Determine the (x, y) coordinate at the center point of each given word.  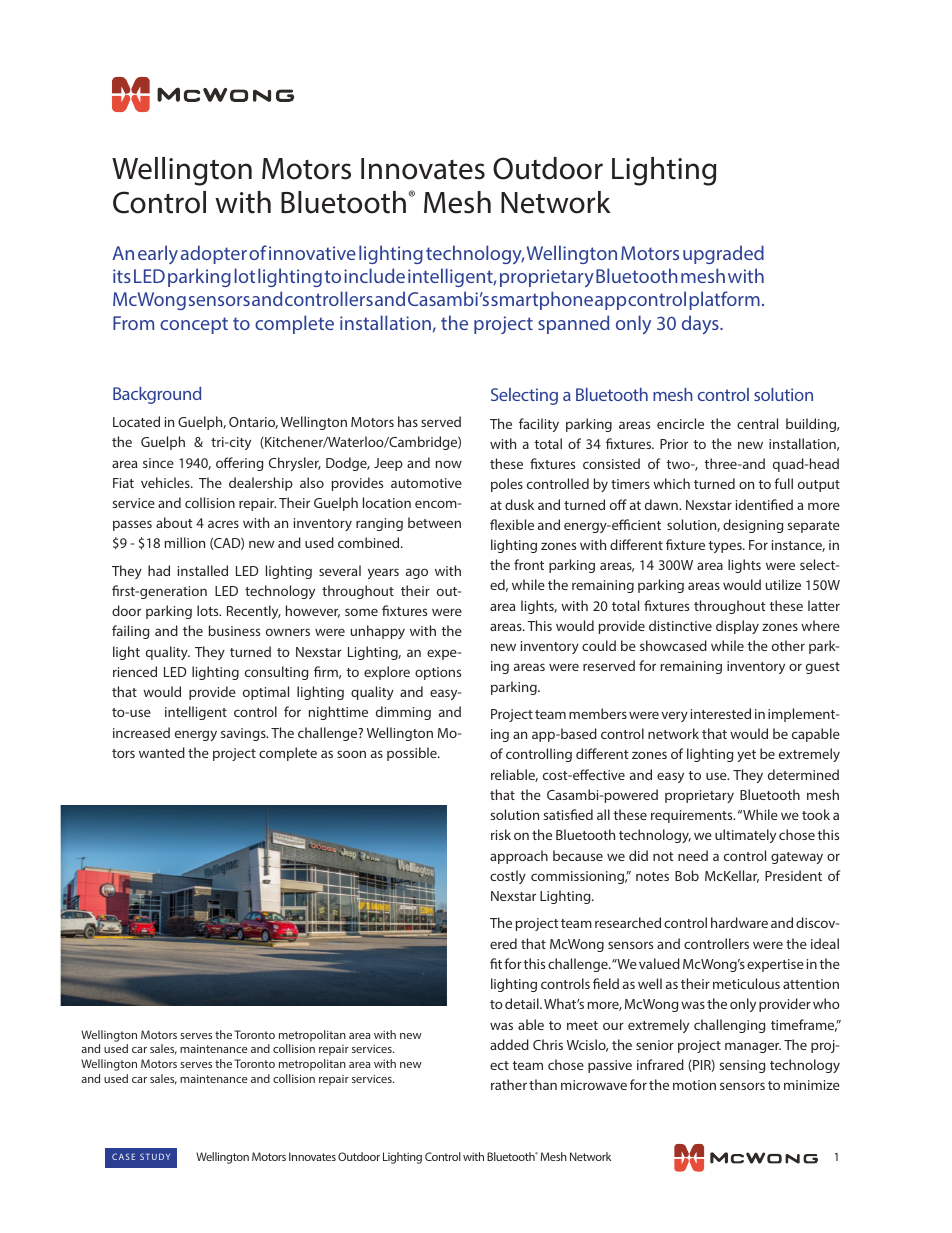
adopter (214, 254)
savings (244, 734)
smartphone (542, 300)
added (509, 1044)
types (726, 547)
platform (724, 300)
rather (509, 1084)
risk (501, 834)
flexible (512, 524)
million (185, 542)
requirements (693, 816)
